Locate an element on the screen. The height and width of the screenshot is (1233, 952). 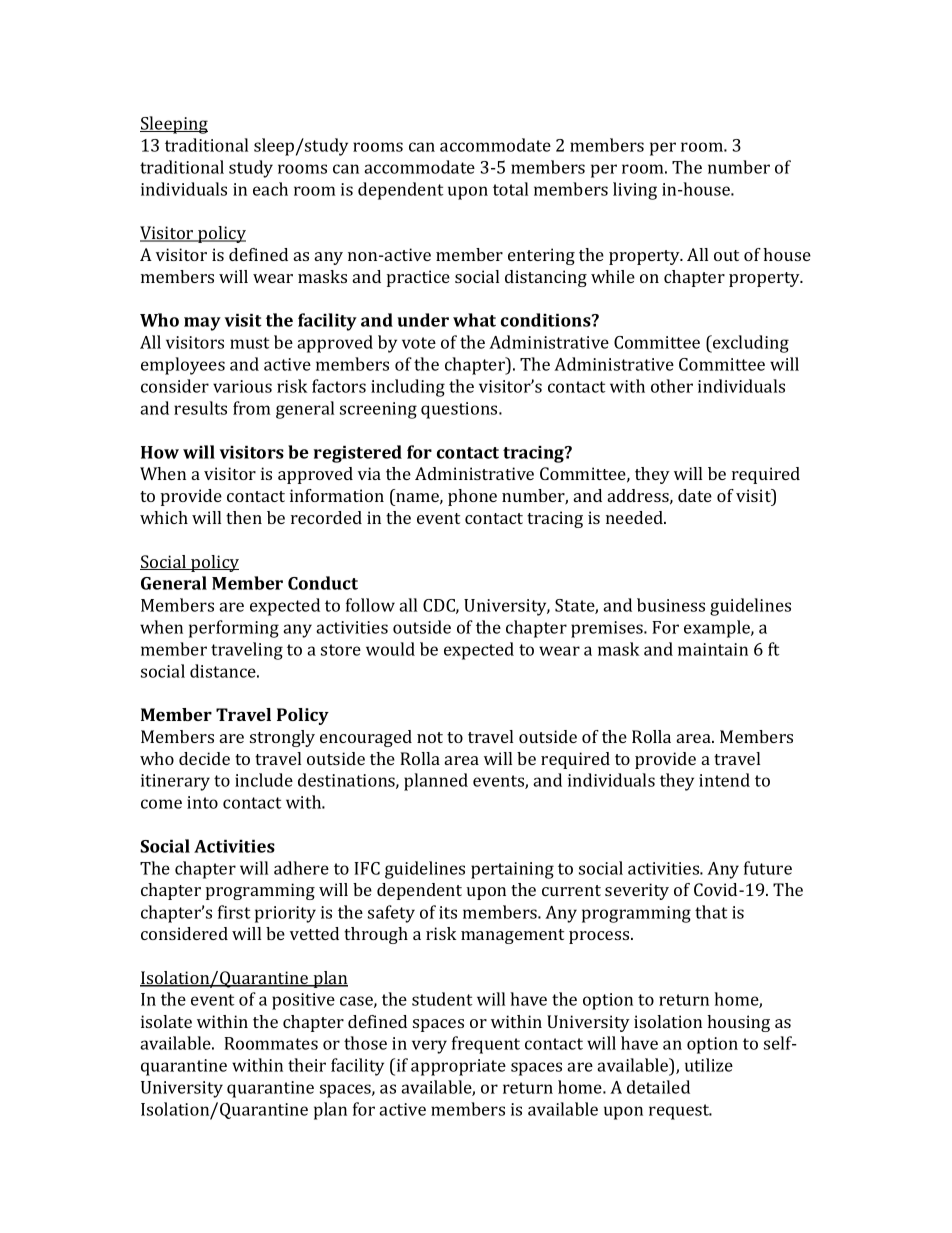
would is located at coordinates (390, 649).
